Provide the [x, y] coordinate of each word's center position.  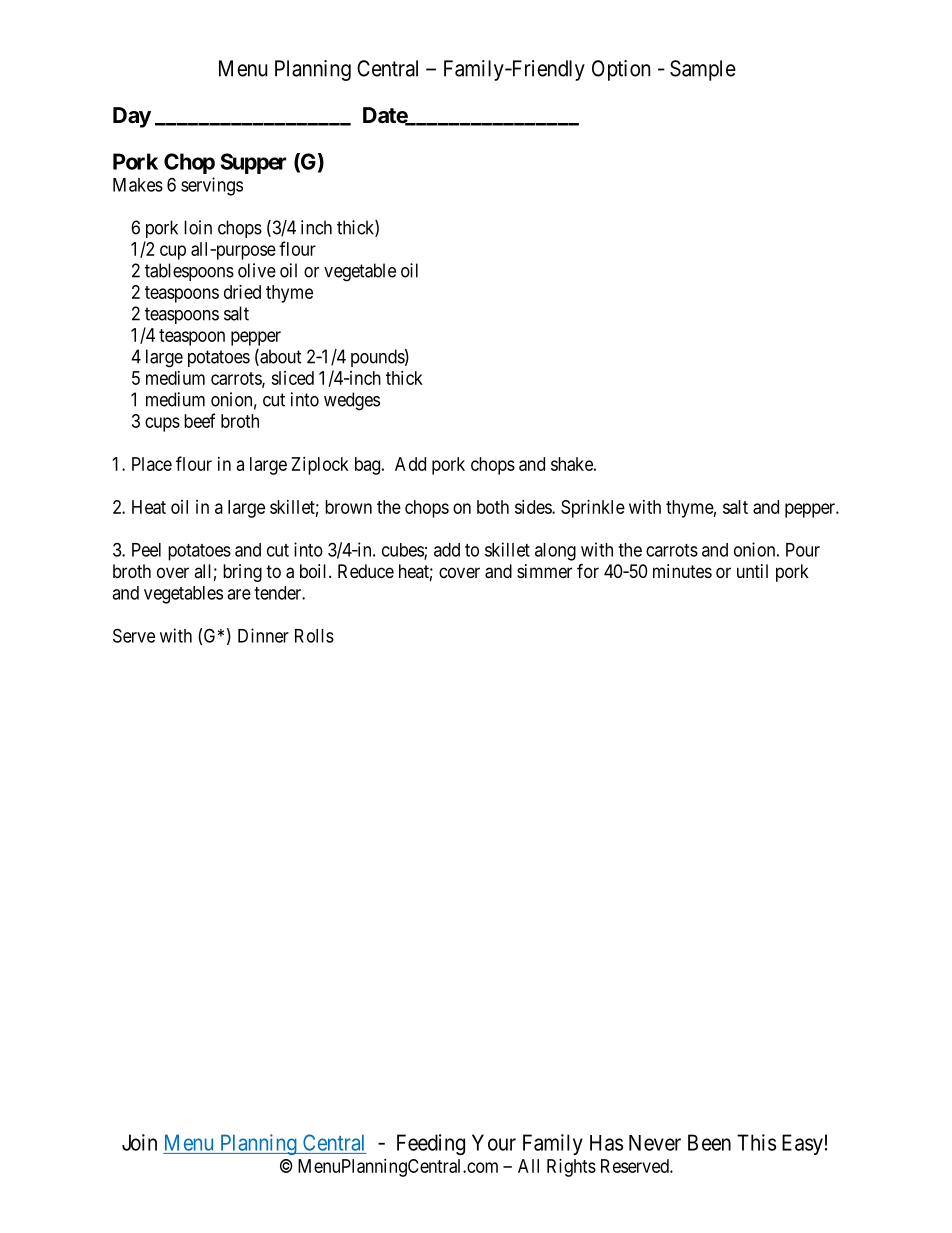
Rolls [314, 636]
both [493, 507]
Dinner [263, 635]
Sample [703, 70]
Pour [803, 550]
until [752, 571]
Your [494, 1142]
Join [139, 1142]
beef [199, 420]
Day [132, 117]
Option [621, 70]
